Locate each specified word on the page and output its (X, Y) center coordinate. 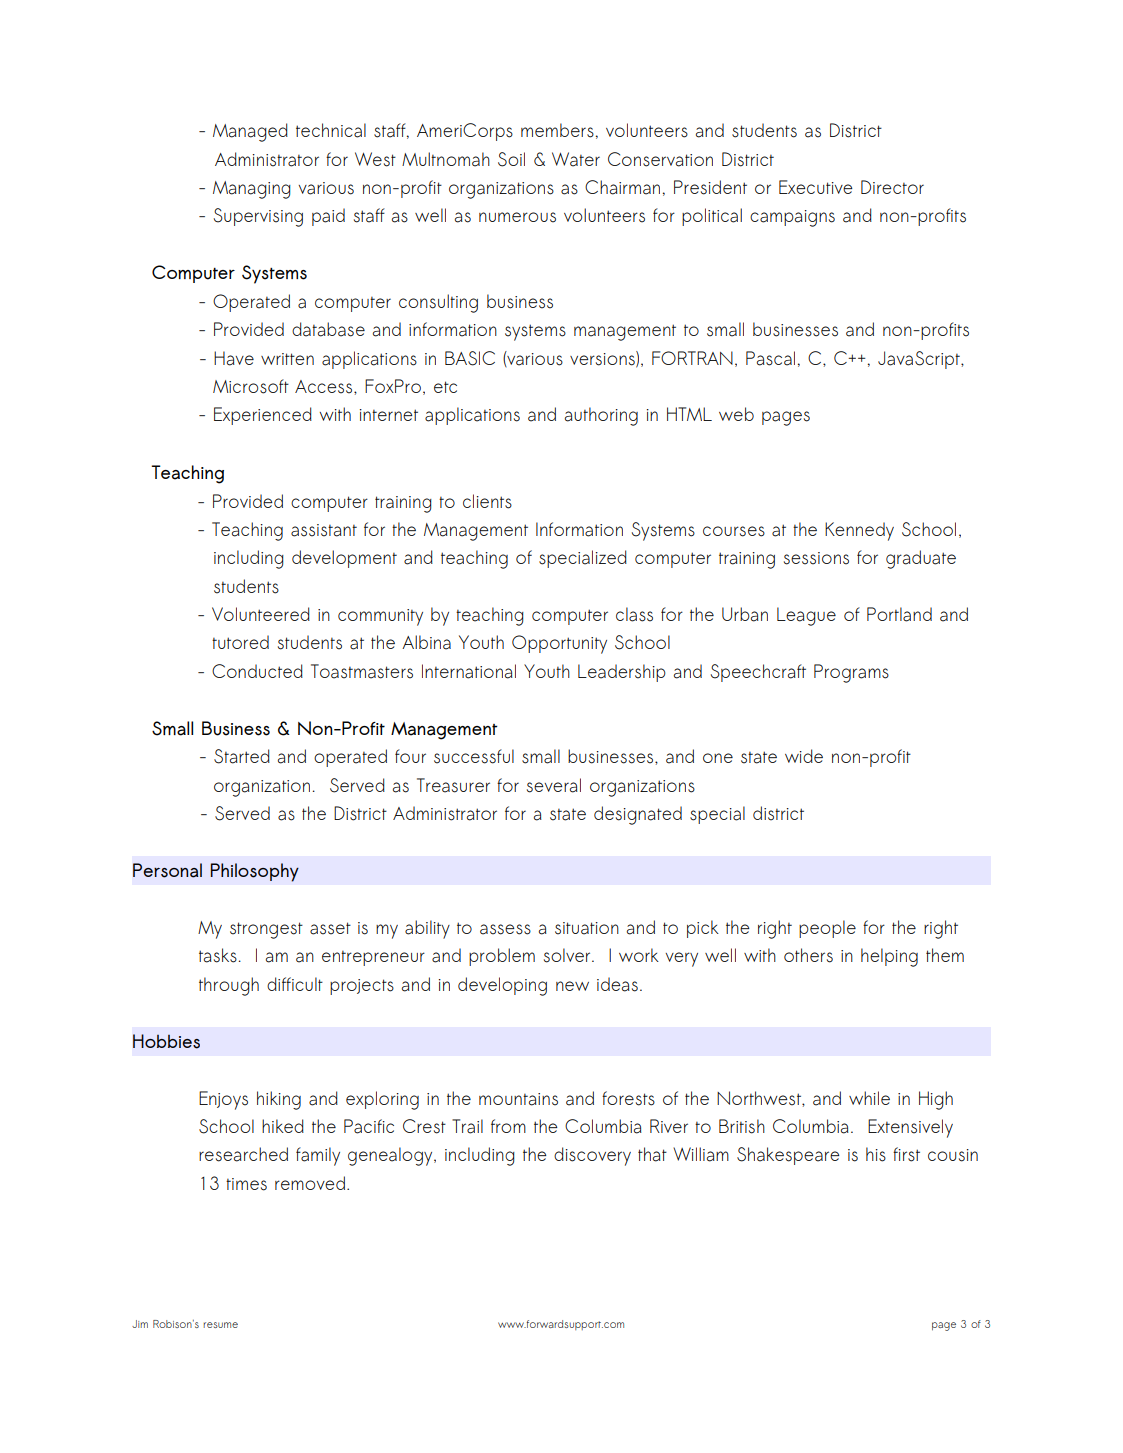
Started (242, 756)
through (229, 986)
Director (892, 187)
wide (804, 756)
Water (576, 159)
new (572, 986)
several (554, 785)
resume (220, 1325)
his (876, 1154)
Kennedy (859, 531)
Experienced (263, 416)
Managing (252, 190)
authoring (601, 416)
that (652, 1154)
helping (889, 957)
